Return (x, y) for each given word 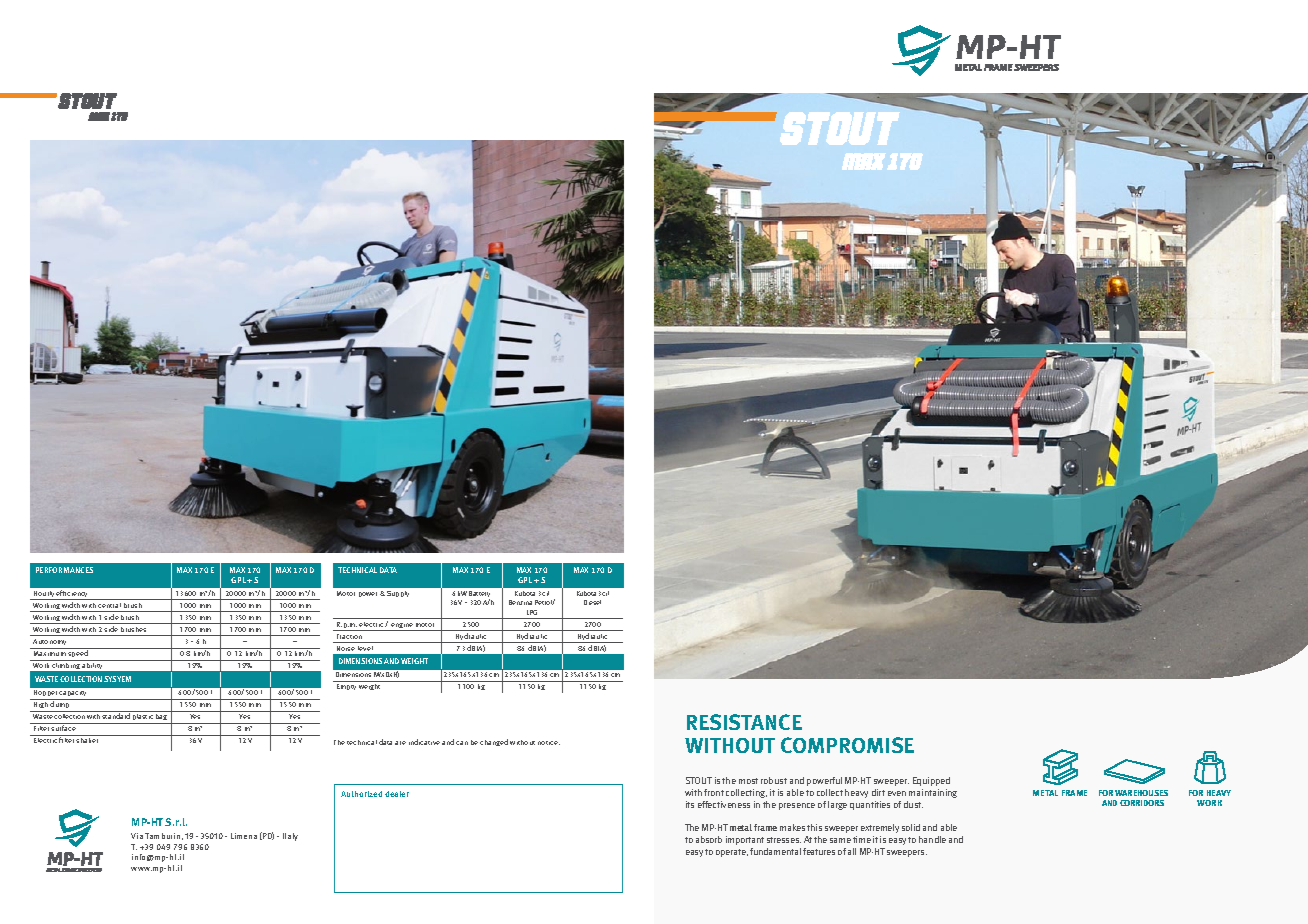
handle (932, 839)
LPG (532, 612)
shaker (87, 740)
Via (137, 836)
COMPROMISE (847, 745)
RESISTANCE (744, 722)
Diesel (592, 602)
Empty (346, 687)
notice (549, 743)
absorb (709, 839)
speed (78, 655)
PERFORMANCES (64, 570)
